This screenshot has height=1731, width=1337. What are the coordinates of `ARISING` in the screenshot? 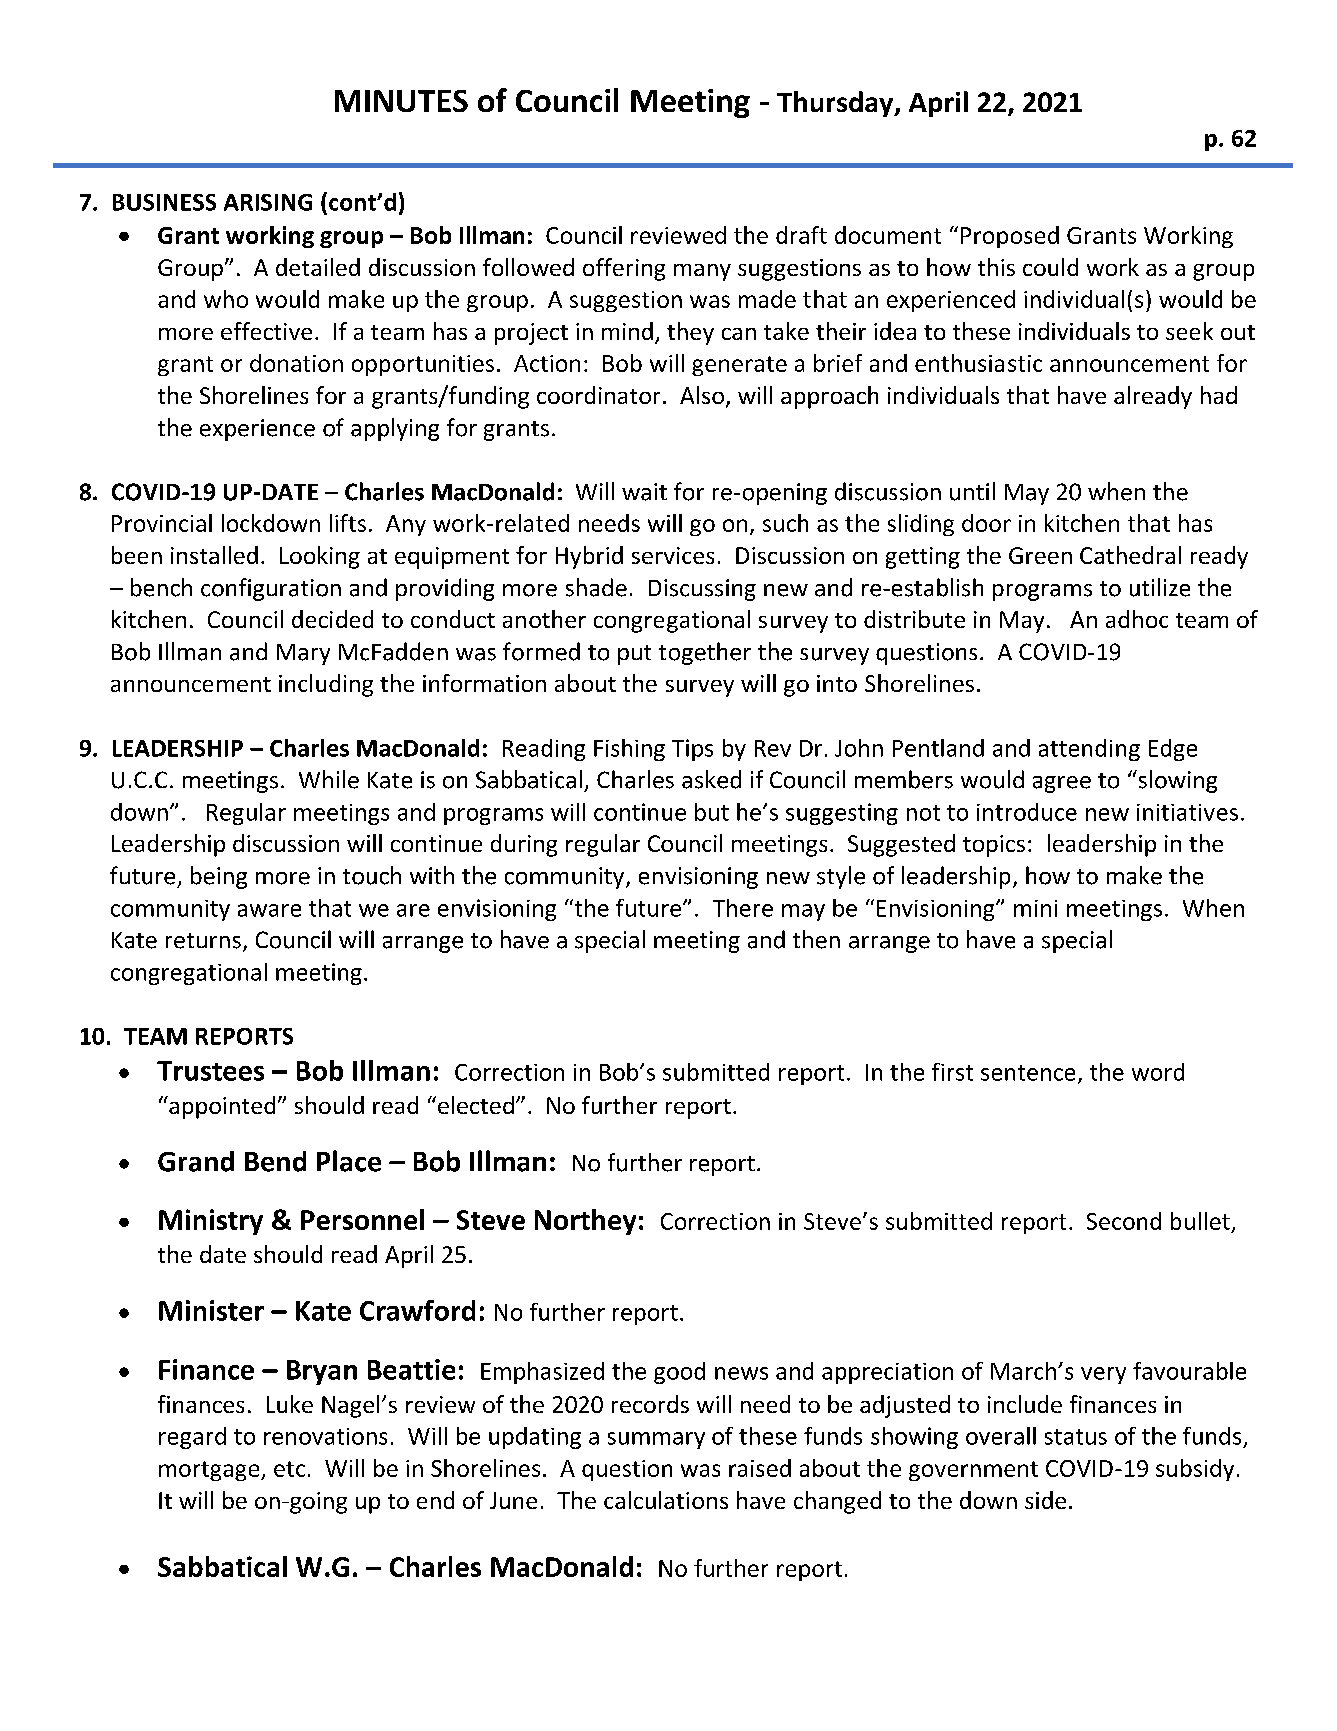 It's located at (268, 202).
